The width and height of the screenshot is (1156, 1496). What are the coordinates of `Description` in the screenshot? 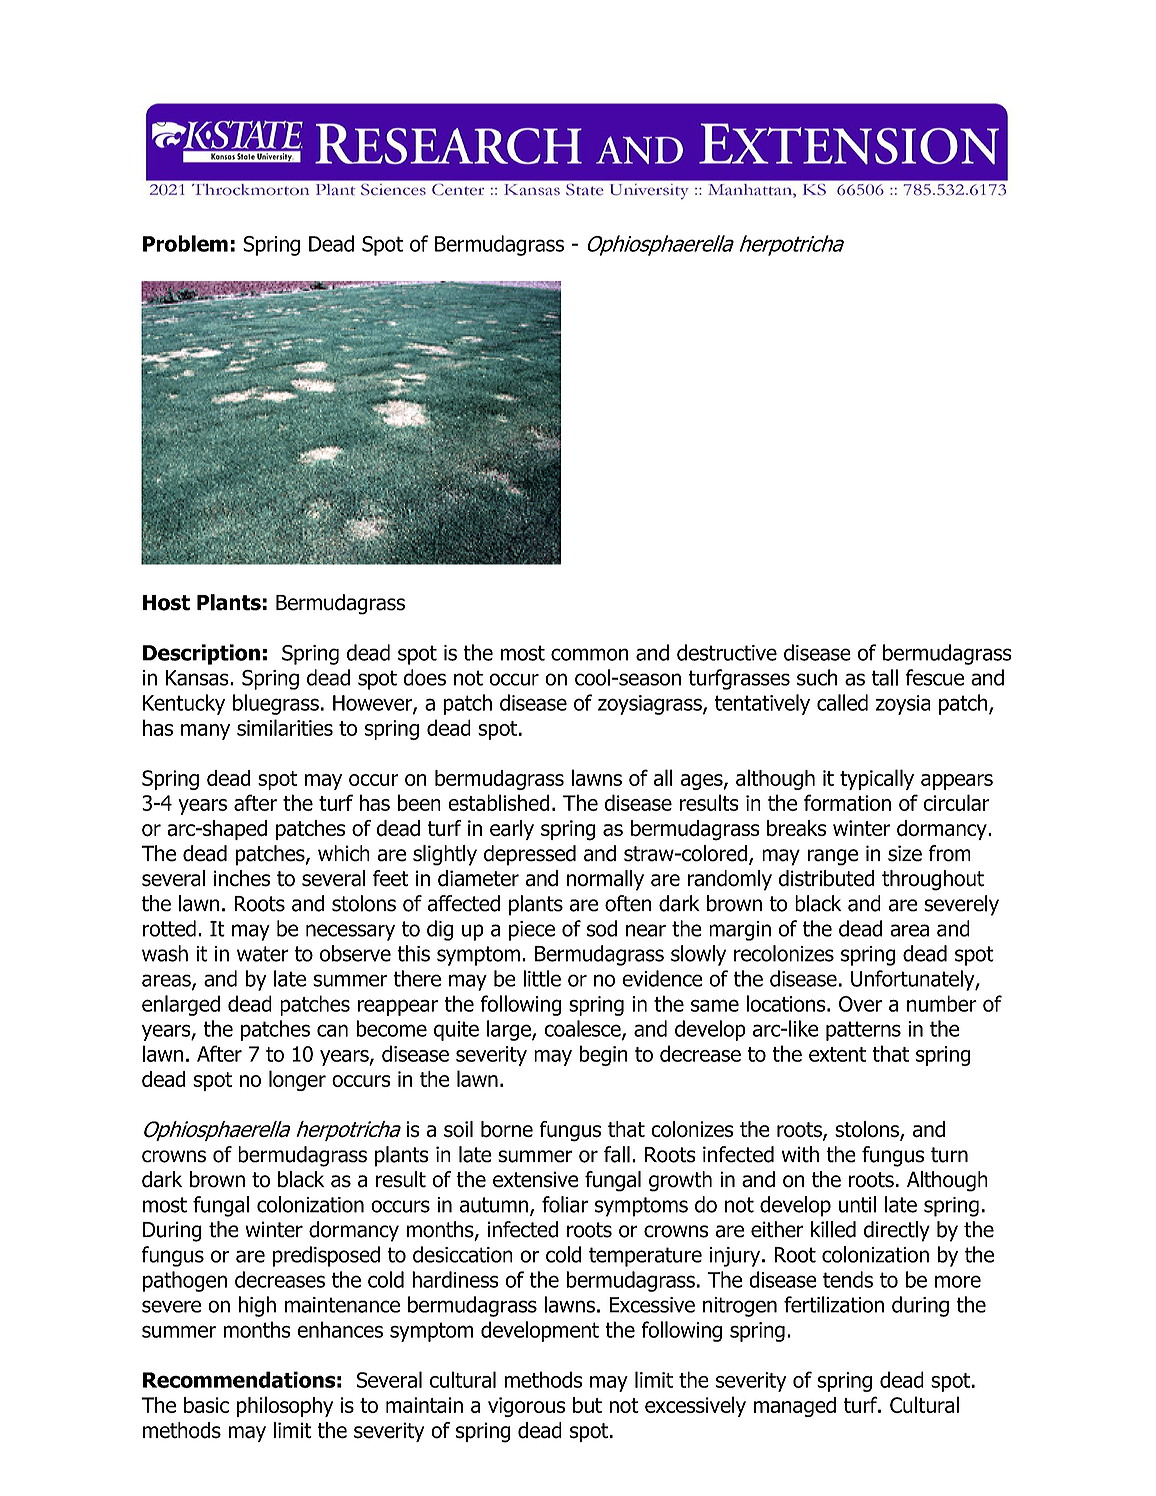 It's located at (201, 654).
